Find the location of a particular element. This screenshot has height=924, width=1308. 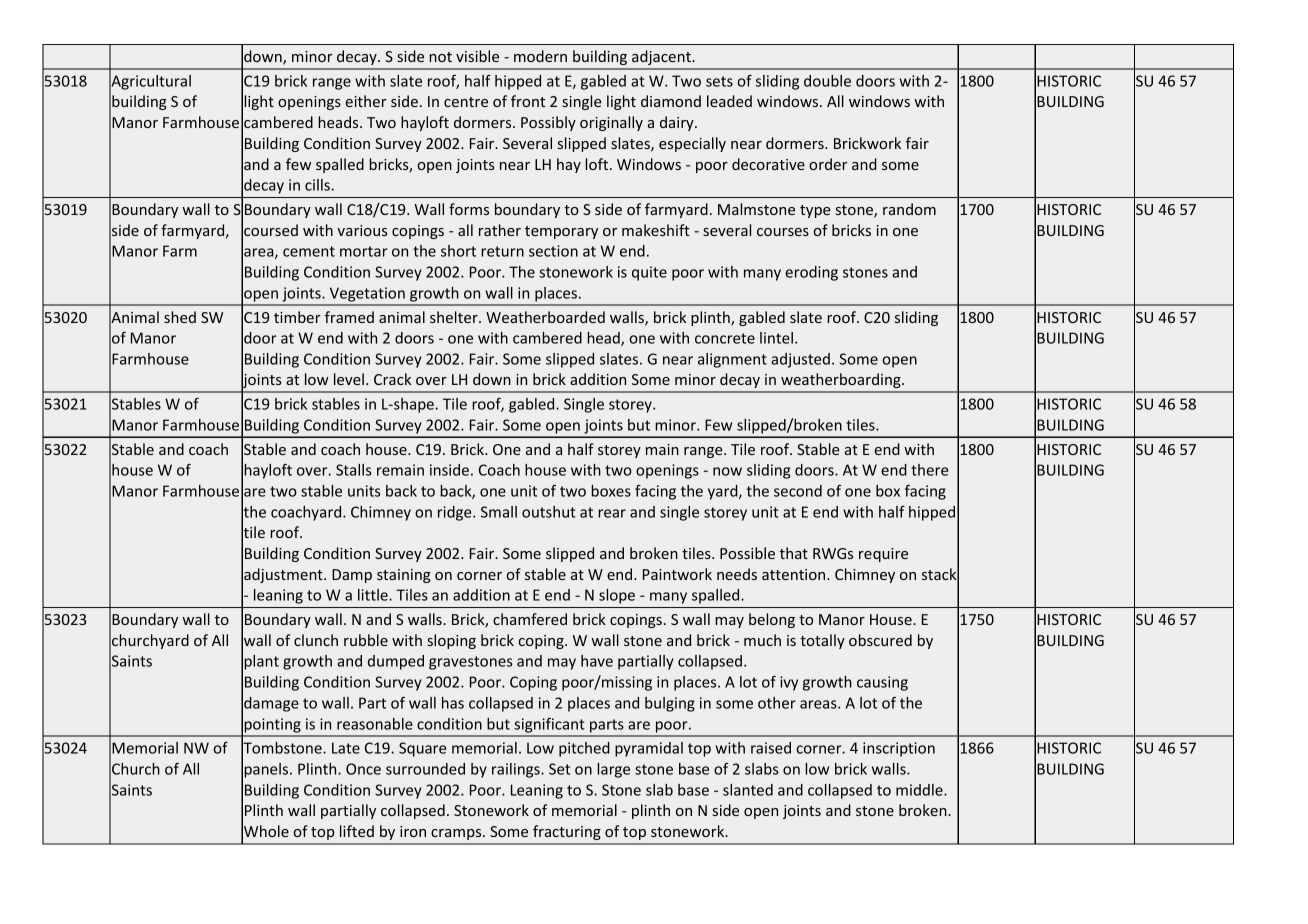

timber is located at coordinates (297, 317).
